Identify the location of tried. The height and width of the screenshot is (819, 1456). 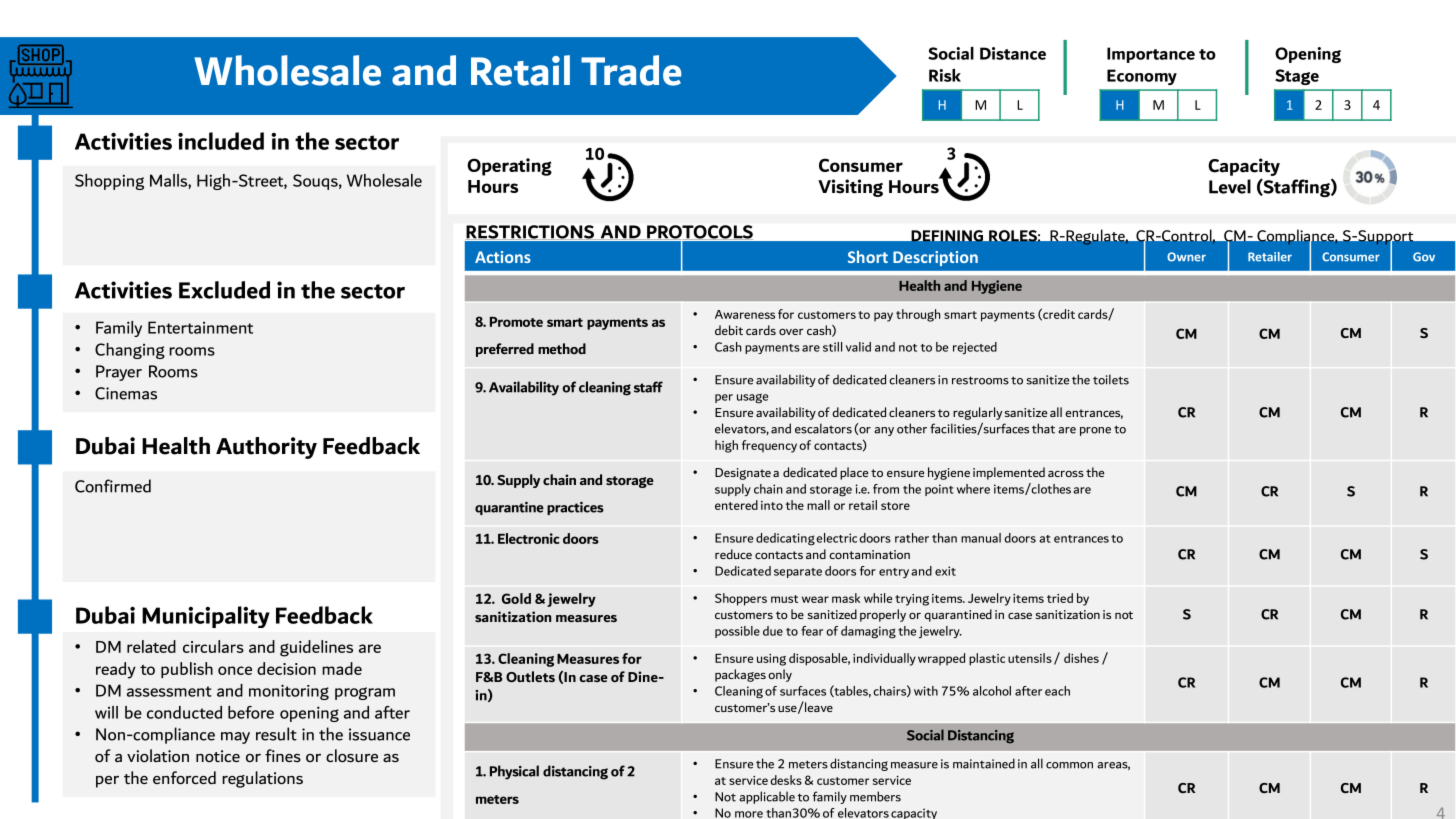
(1060, 598).
